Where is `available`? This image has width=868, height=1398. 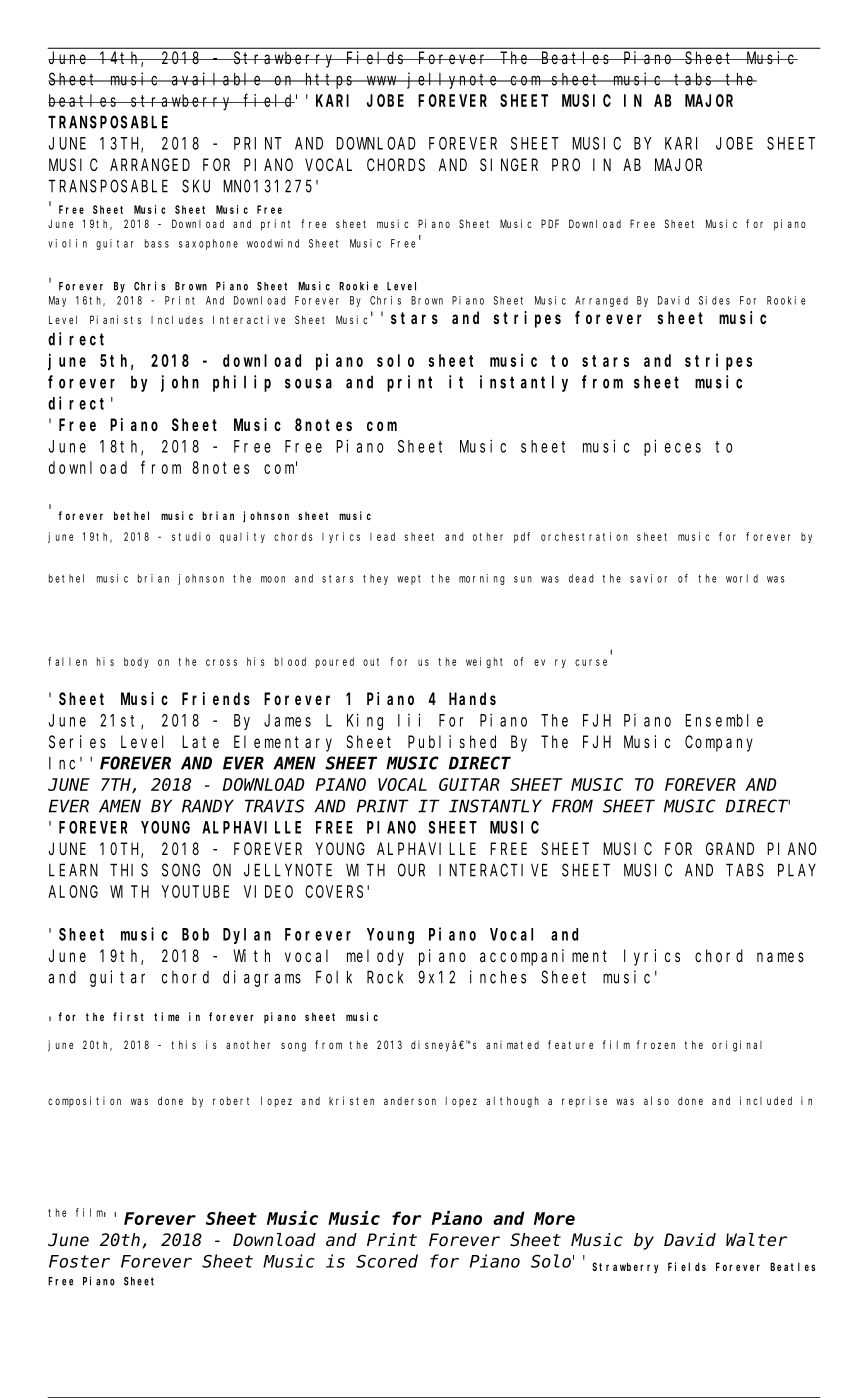
available is located at coordinates (217, 79).
